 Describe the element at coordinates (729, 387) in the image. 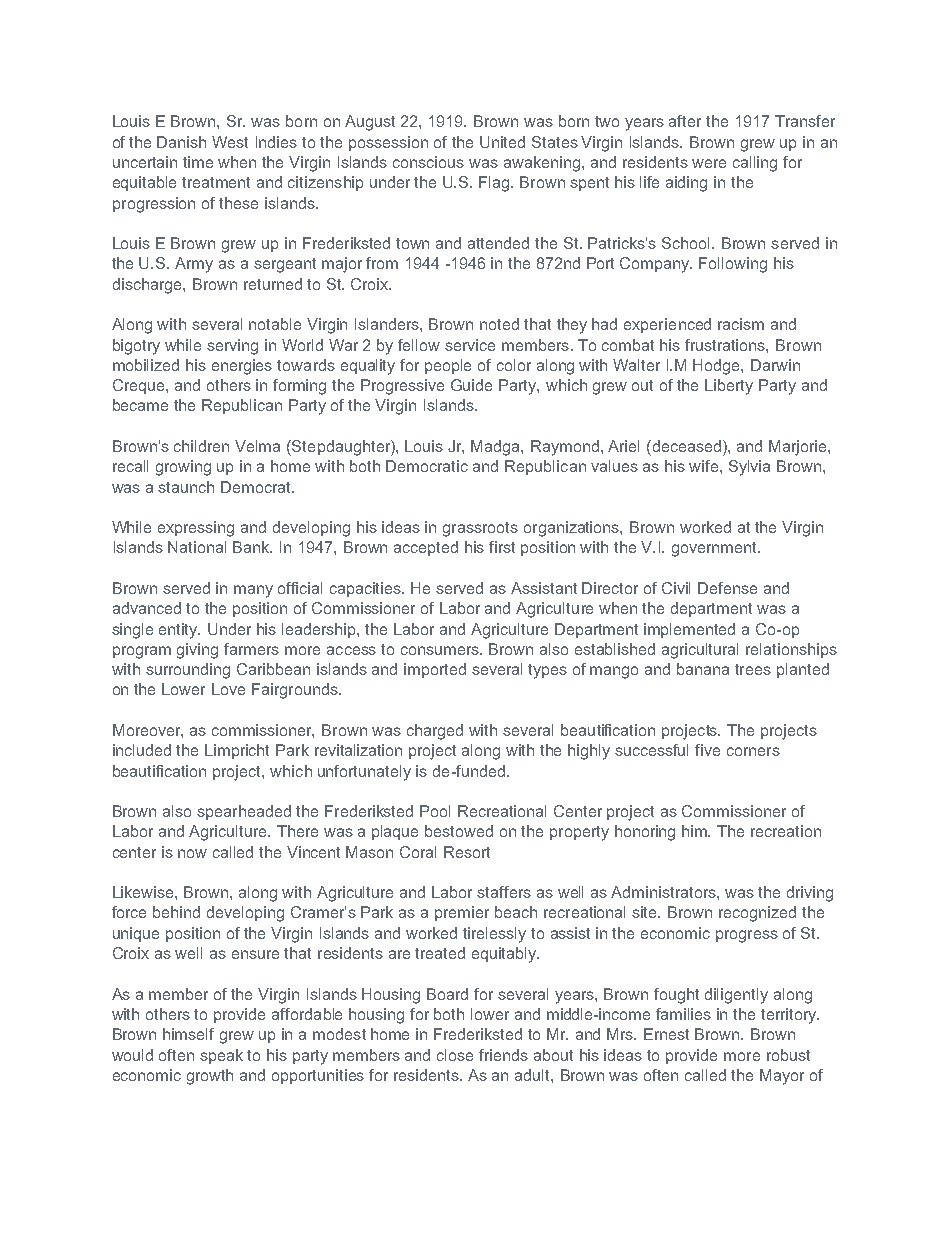

I see `Liberty` at that location.
